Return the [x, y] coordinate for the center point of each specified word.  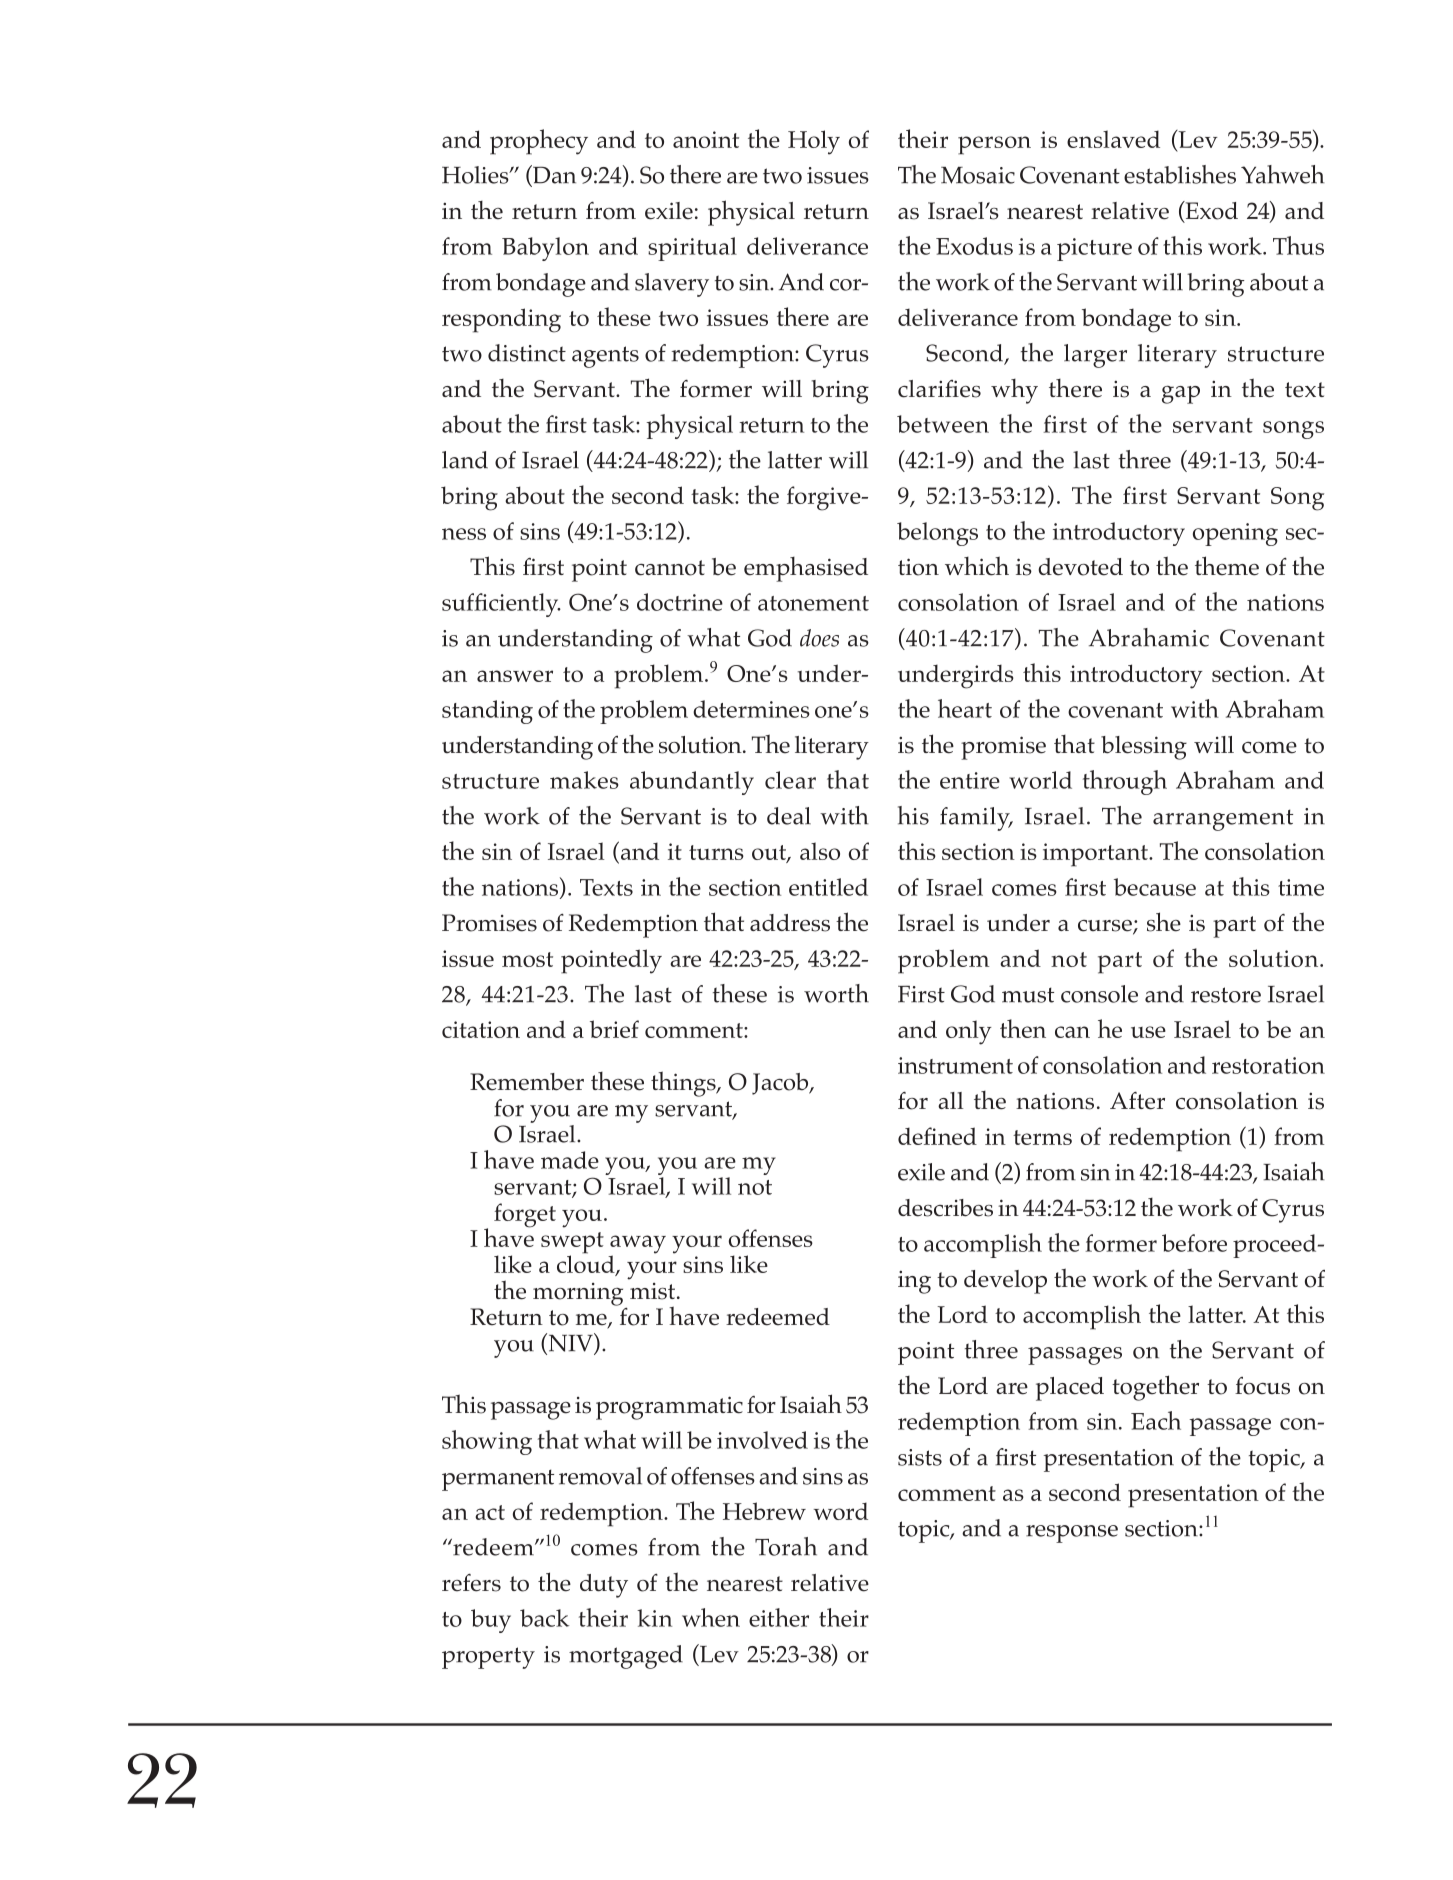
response [1072, 1534]
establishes [1180, 174]
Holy [814, 142]
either [779, 1617]
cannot [670, 568]
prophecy [539, 142]
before [1194, 1243]
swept [572, 1244]
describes [945, 1208]
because [1155, 887]
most [527, 959]
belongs [937, 534]
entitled [828, 887]
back [544, 1618]
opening [1235, 534]
